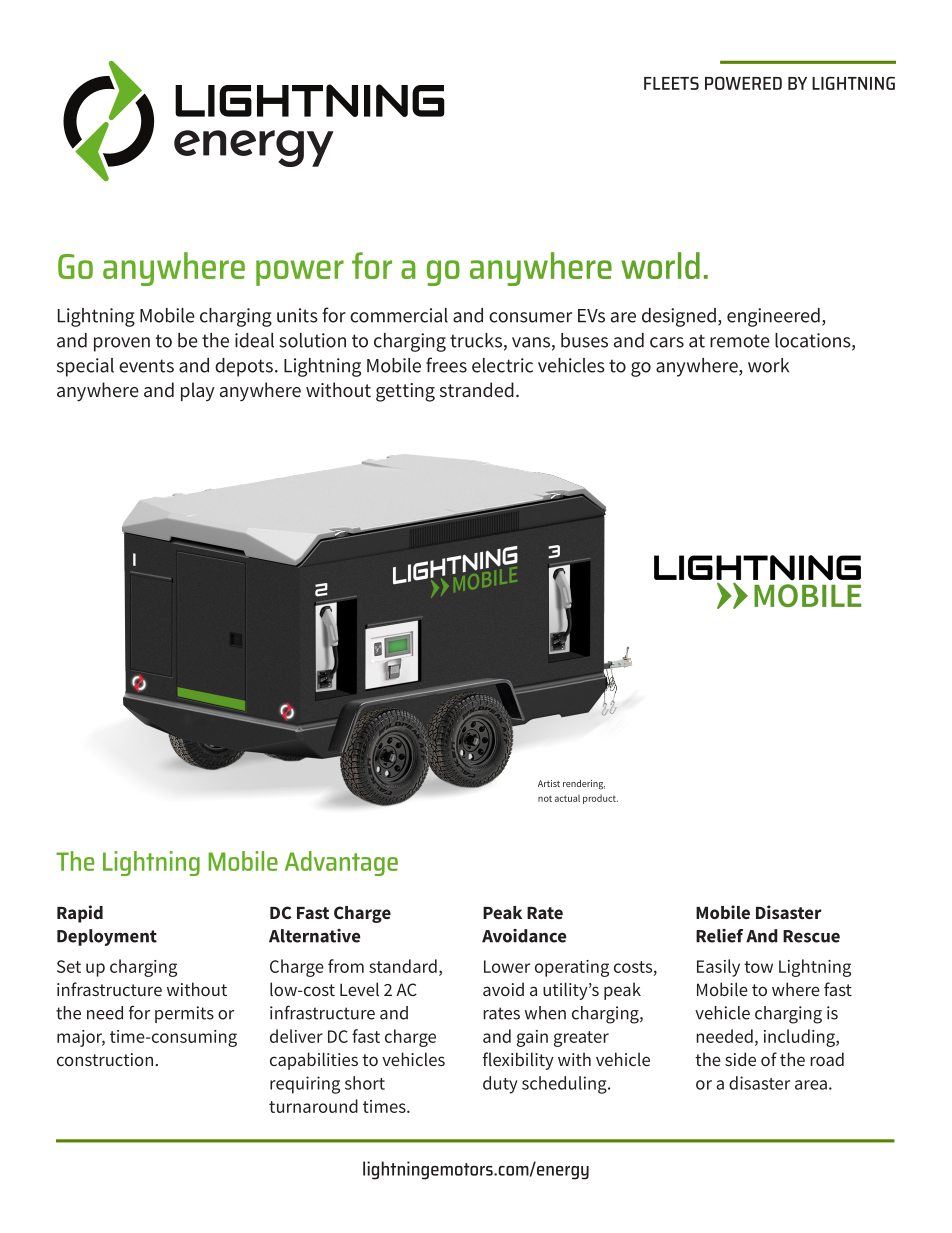  I want to click on construction, so click(105, 1059).
